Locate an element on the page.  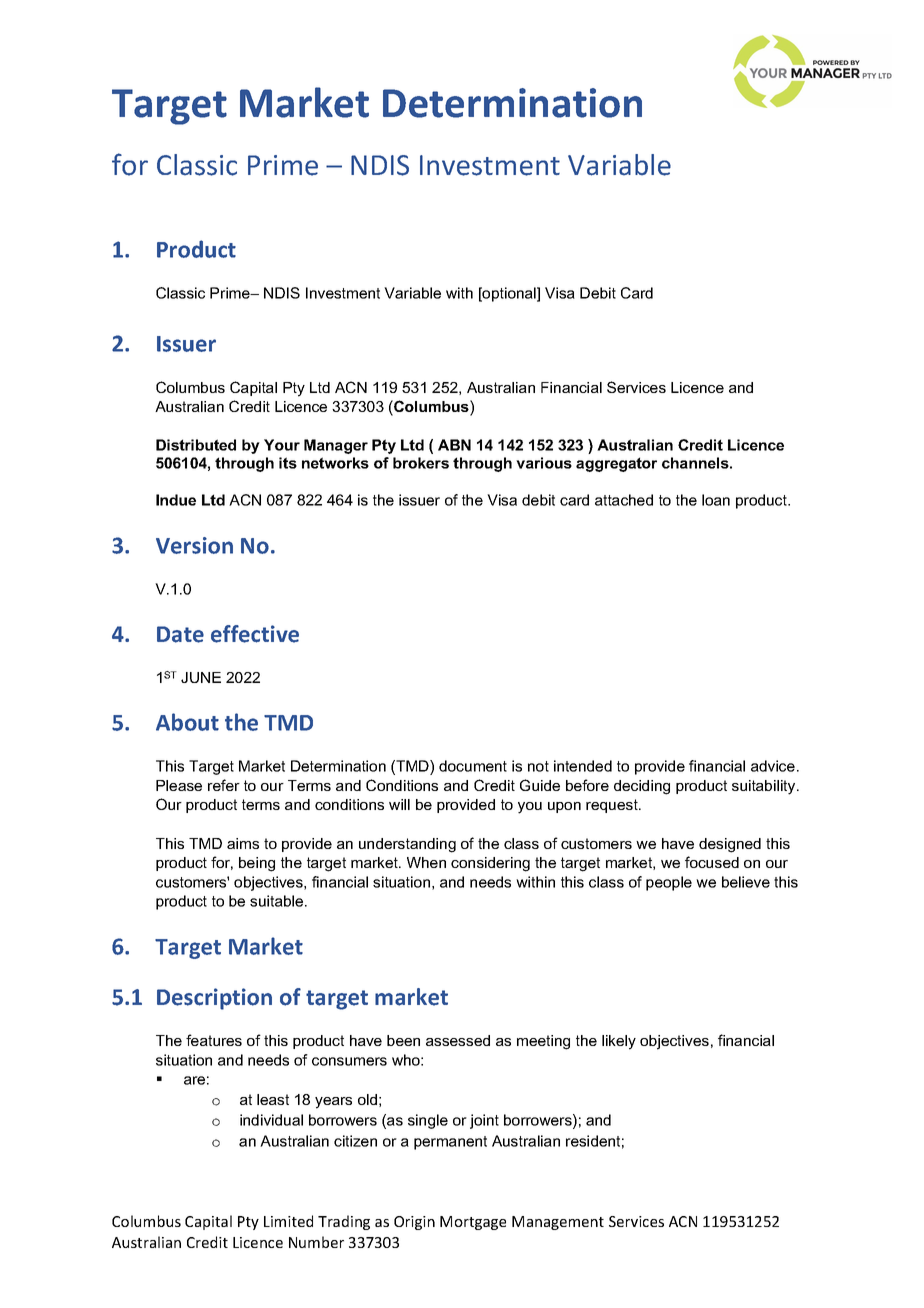
document is located at coordinates (473, 766).
